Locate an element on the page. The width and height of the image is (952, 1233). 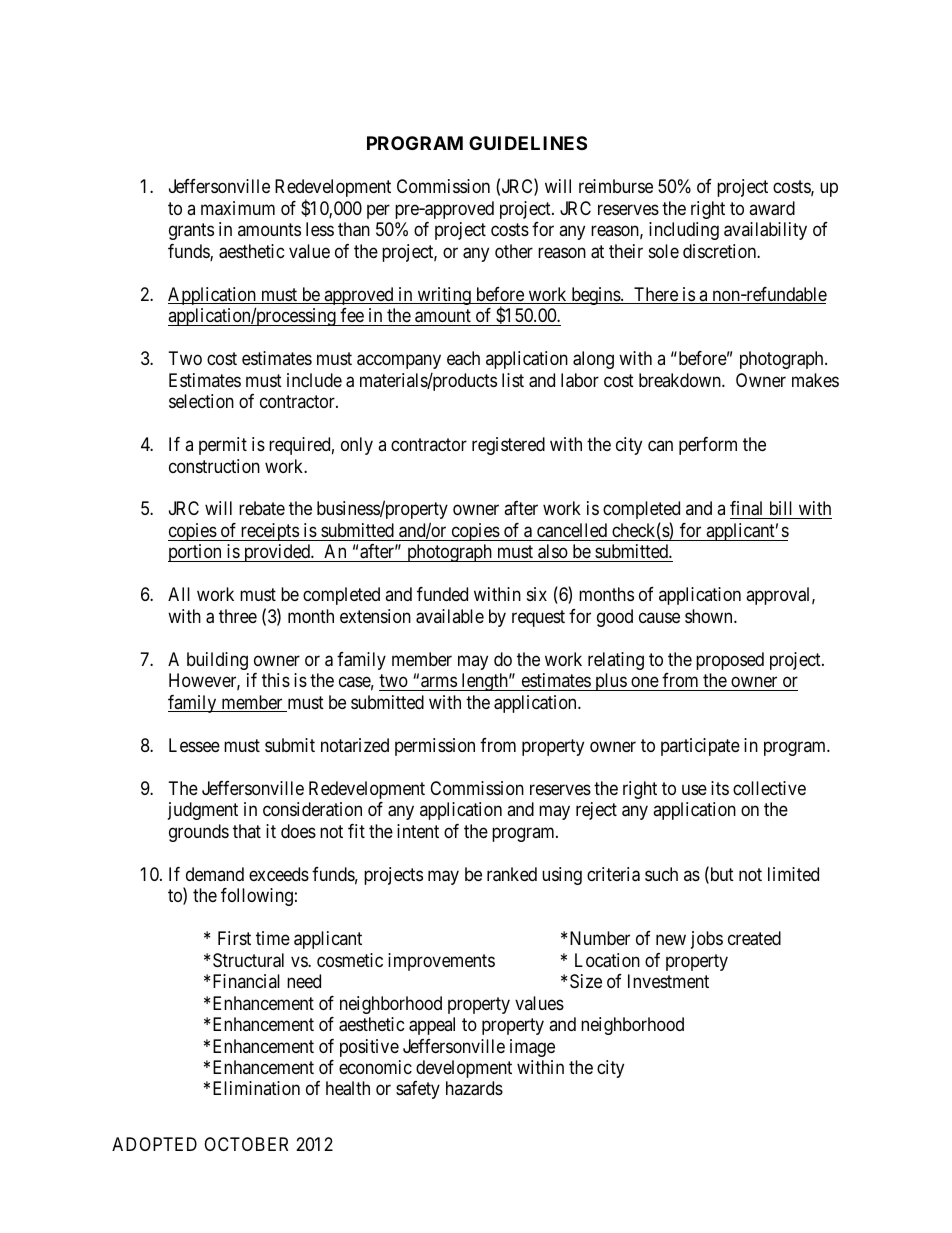
award is located at coordinates (772, 208).
